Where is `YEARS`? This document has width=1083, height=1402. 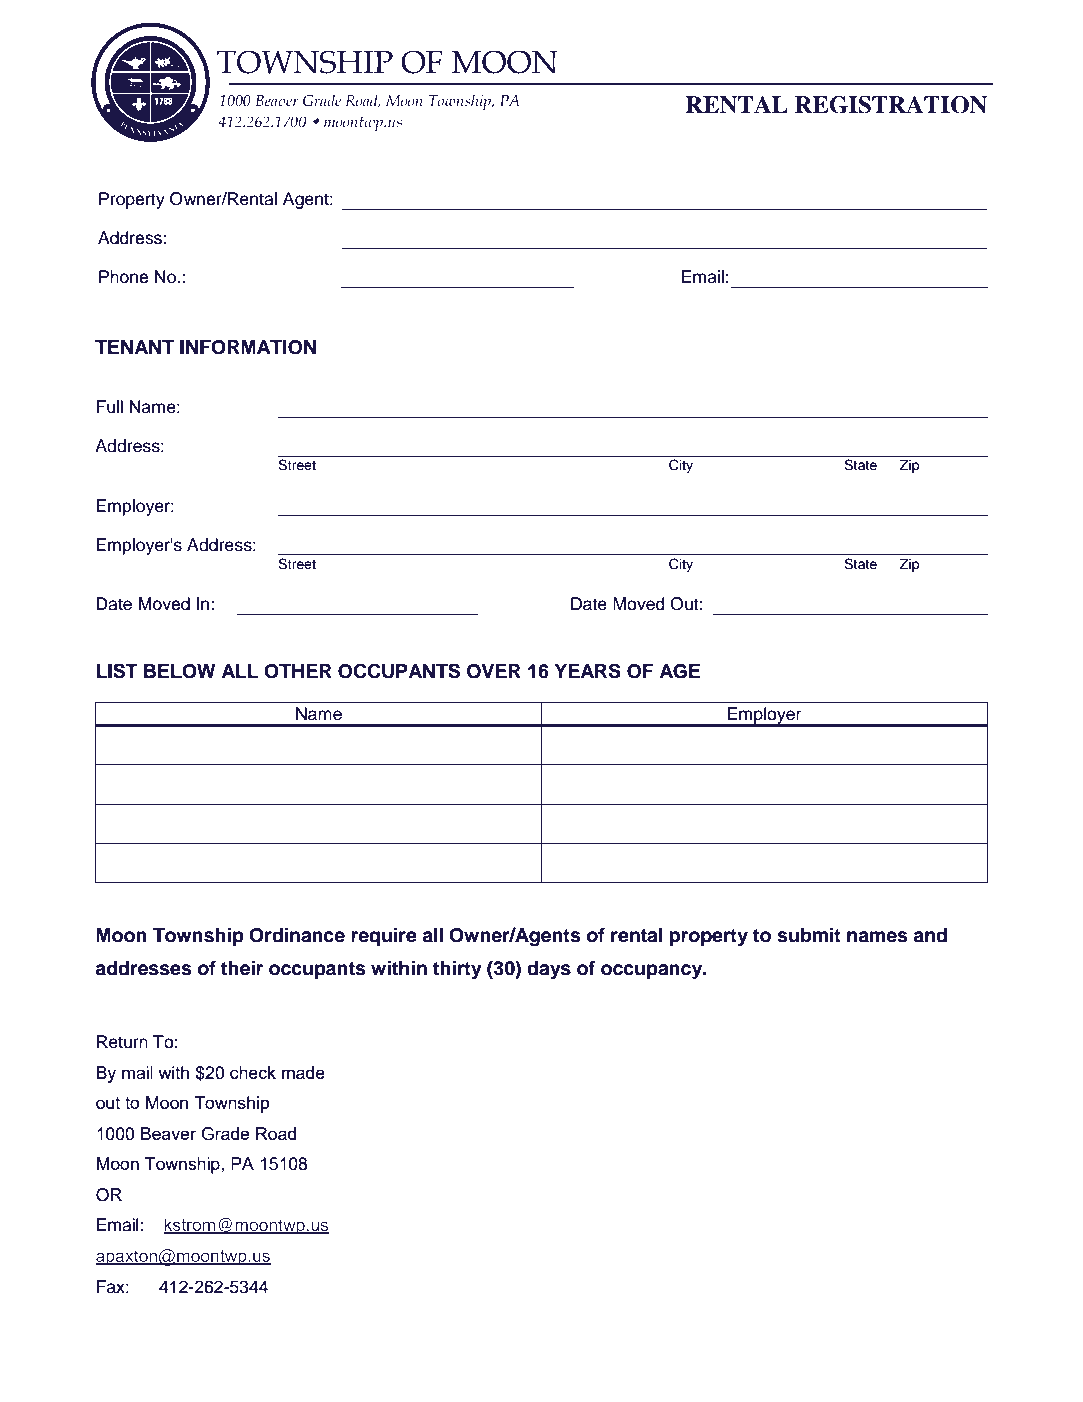
YEARS is located at coordinates (587, 671).
